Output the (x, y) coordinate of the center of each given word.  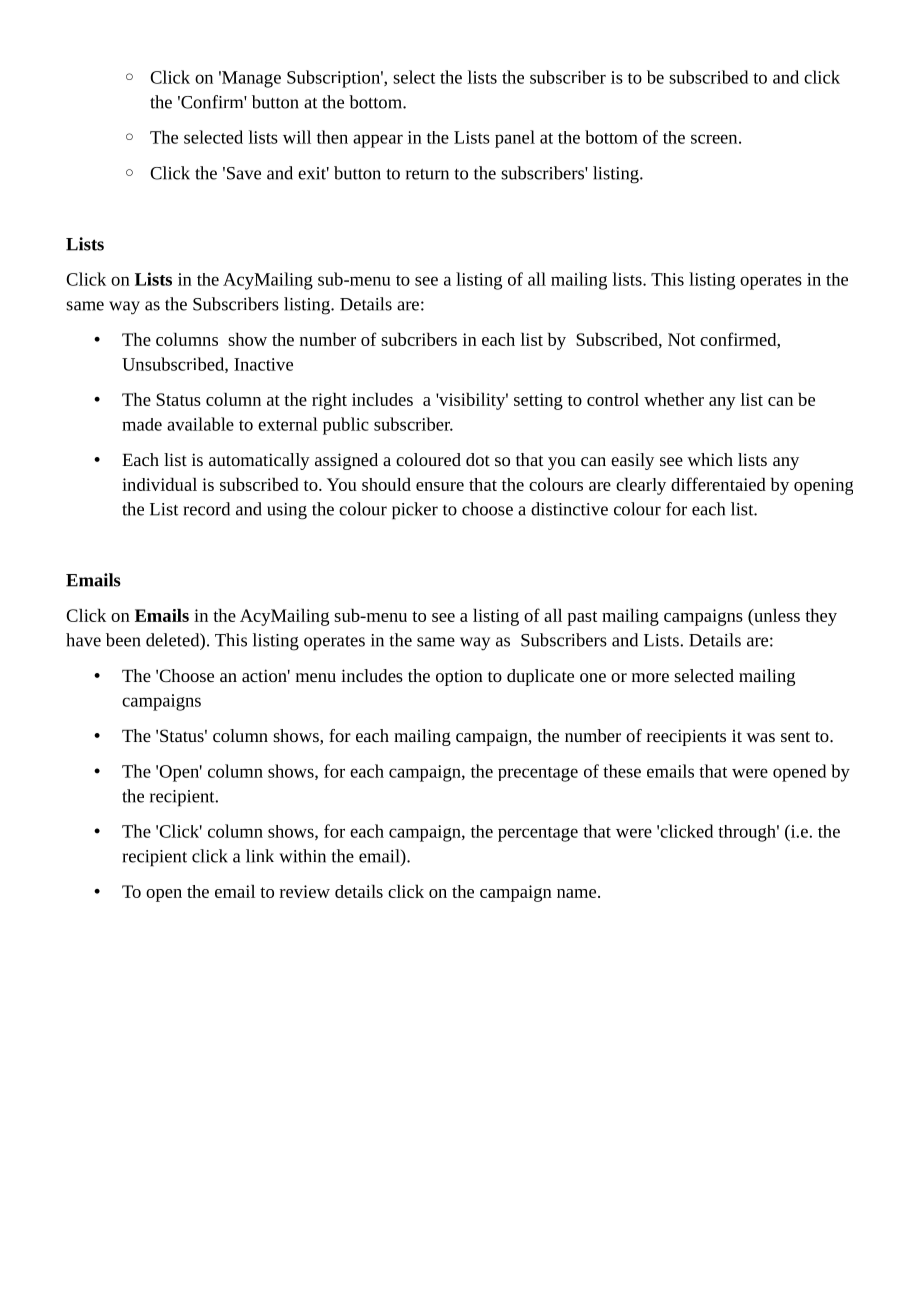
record (206, 509)
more (650, 677)
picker (415, 511)
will (297, 137)
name (578, 893)
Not (681, 339)
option (459, 677)
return (427, 174)
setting (538, 401)
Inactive (263, 364)
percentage (538, 834)
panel (515, 139)
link (260, 856)
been (123, 640)
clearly (641, 486)
